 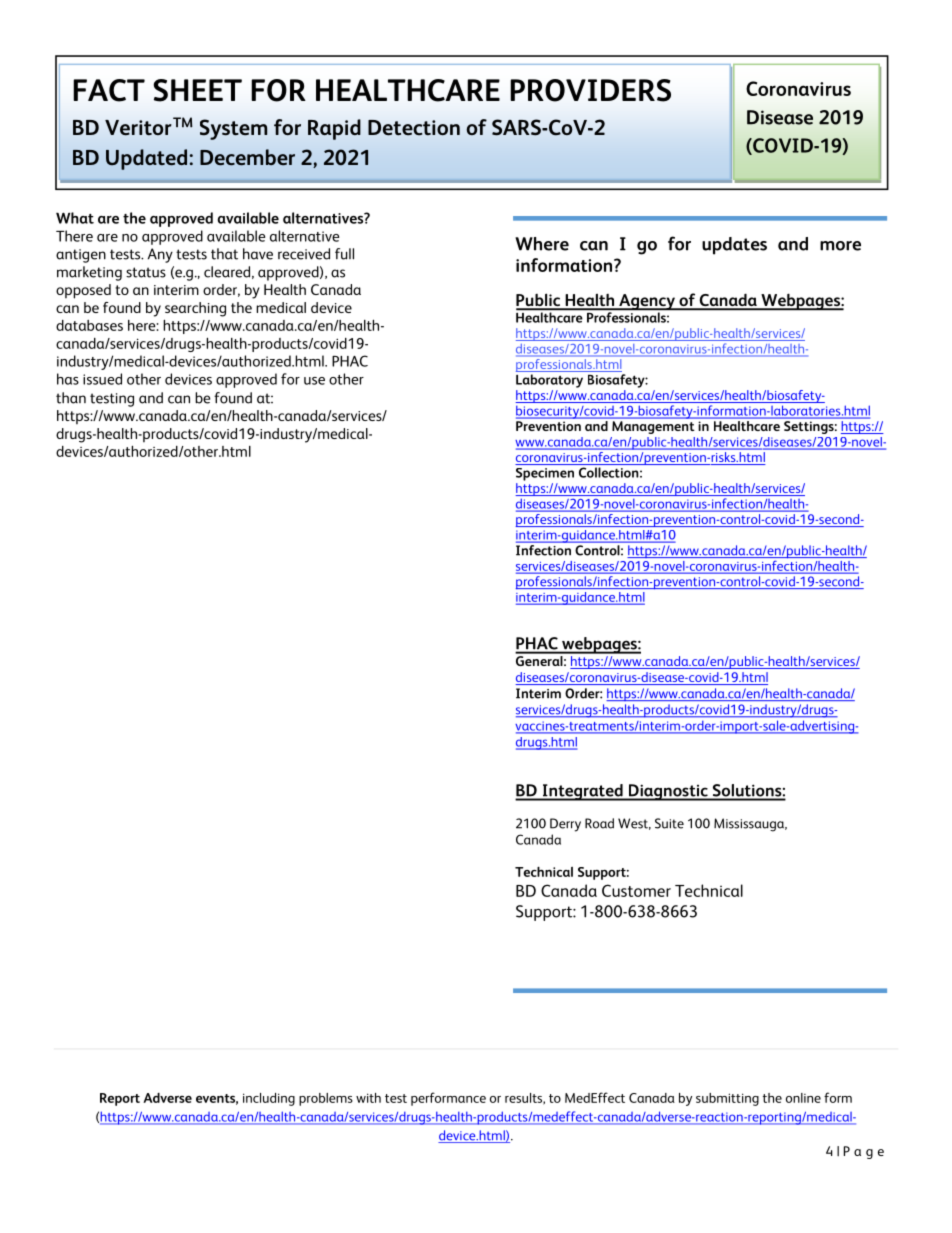 I want to click on Diagnostic, so click(x=668, y=792).
